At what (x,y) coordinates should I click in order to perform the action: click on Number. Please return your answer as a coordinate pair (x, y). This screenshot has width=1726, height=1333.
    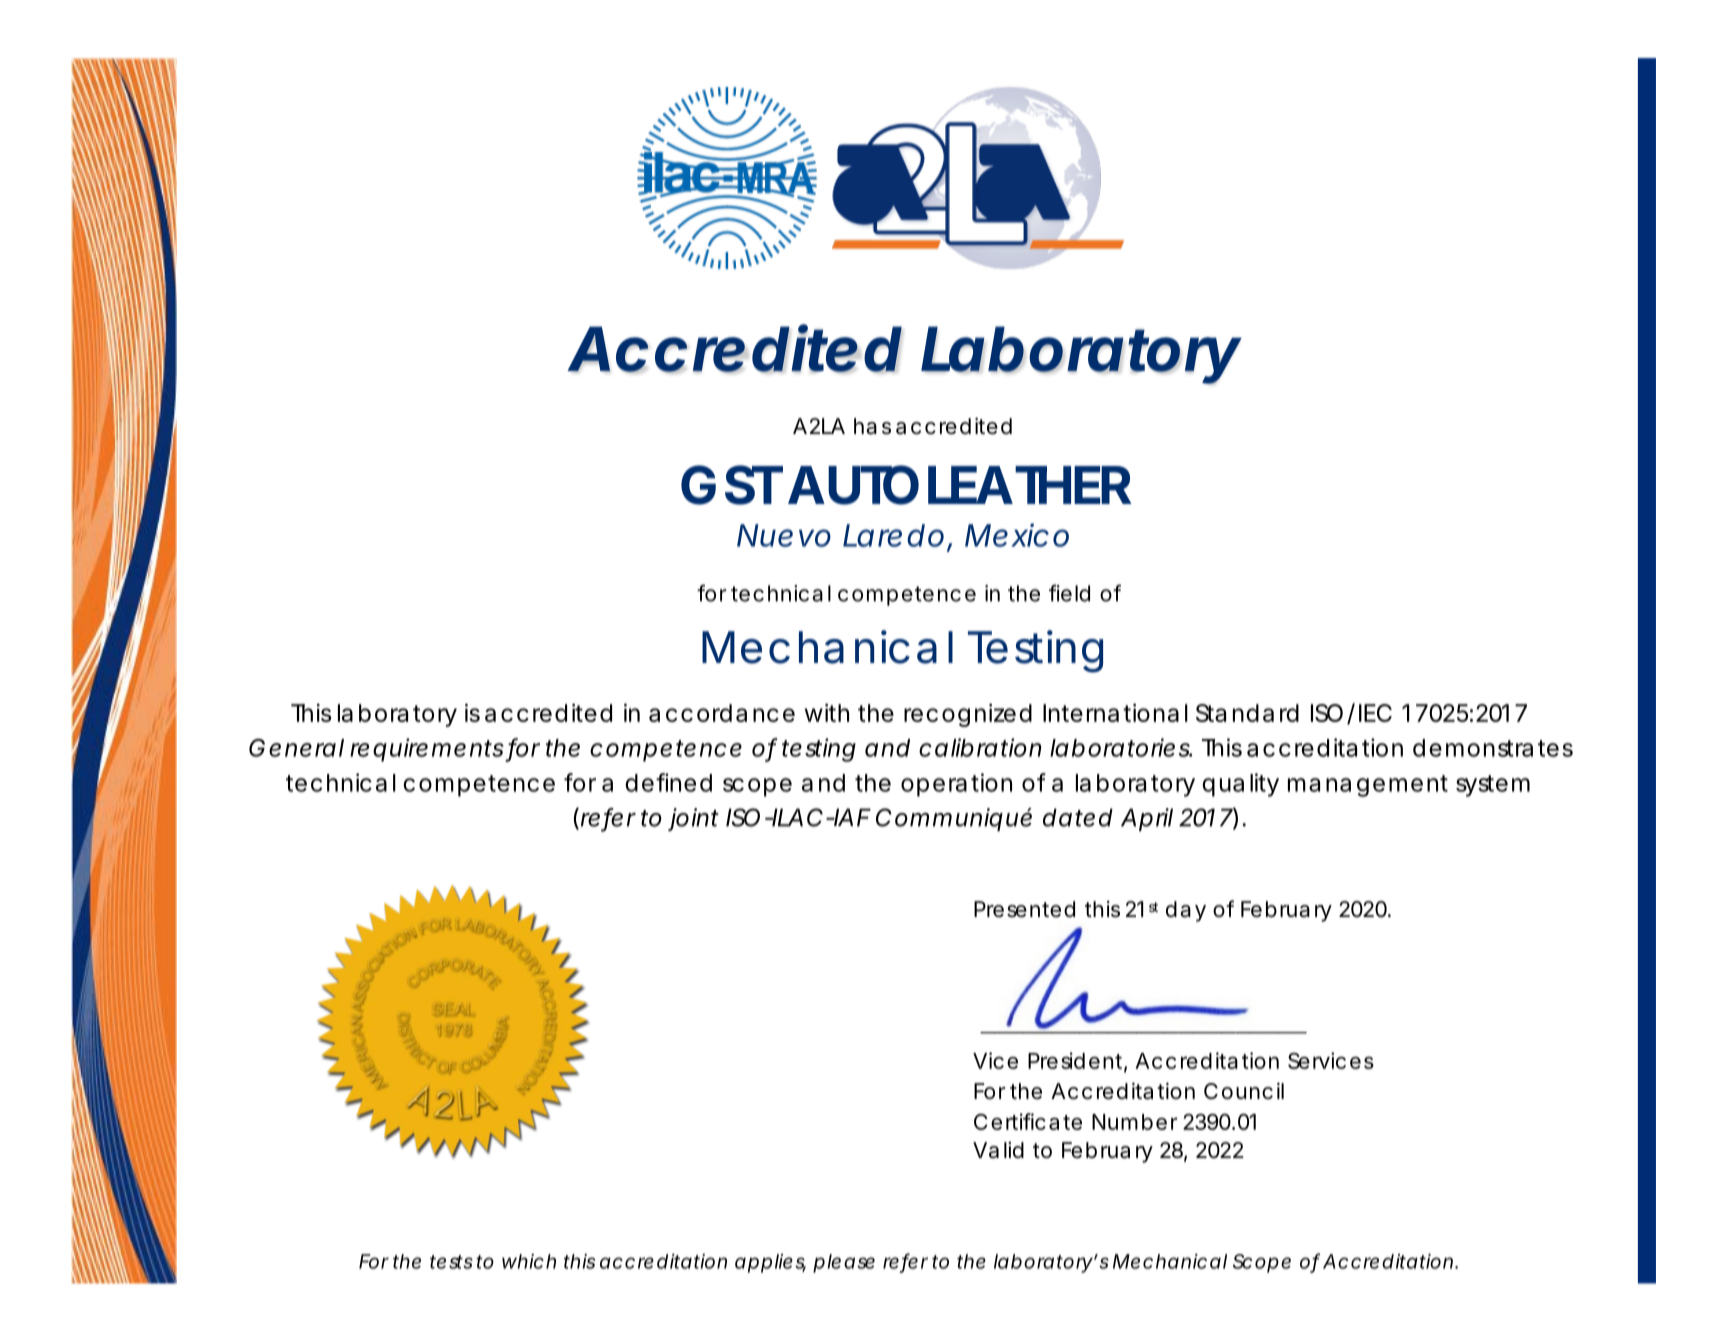
    Looking at the image, I should click on (1134, 1122).
